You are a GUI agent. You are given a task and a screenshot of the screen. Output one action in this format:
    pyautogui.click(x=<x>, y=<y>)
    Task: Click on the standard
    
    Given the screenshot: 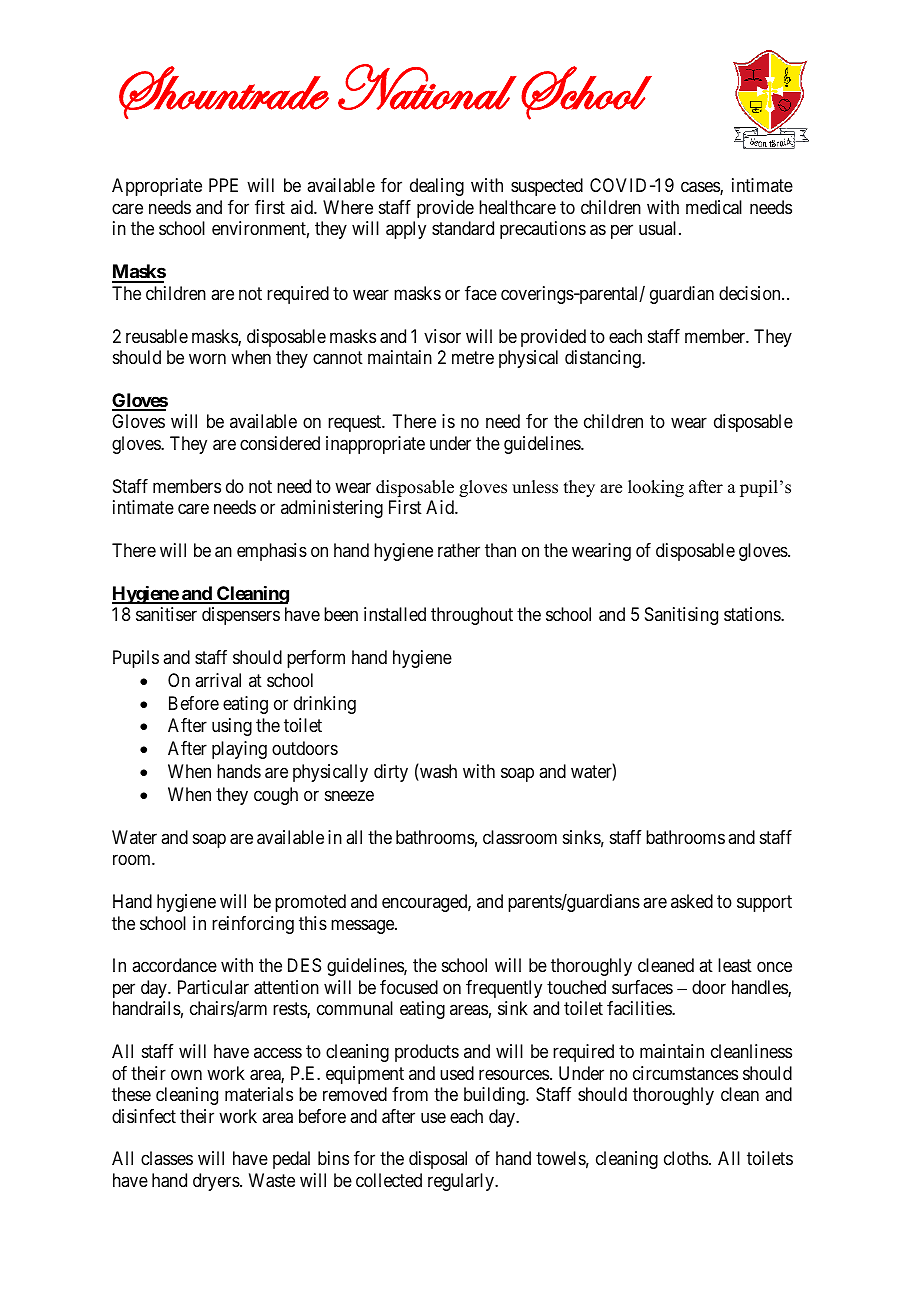 What is the action you would take?
    pyautogui.click(x=463, y=228)
